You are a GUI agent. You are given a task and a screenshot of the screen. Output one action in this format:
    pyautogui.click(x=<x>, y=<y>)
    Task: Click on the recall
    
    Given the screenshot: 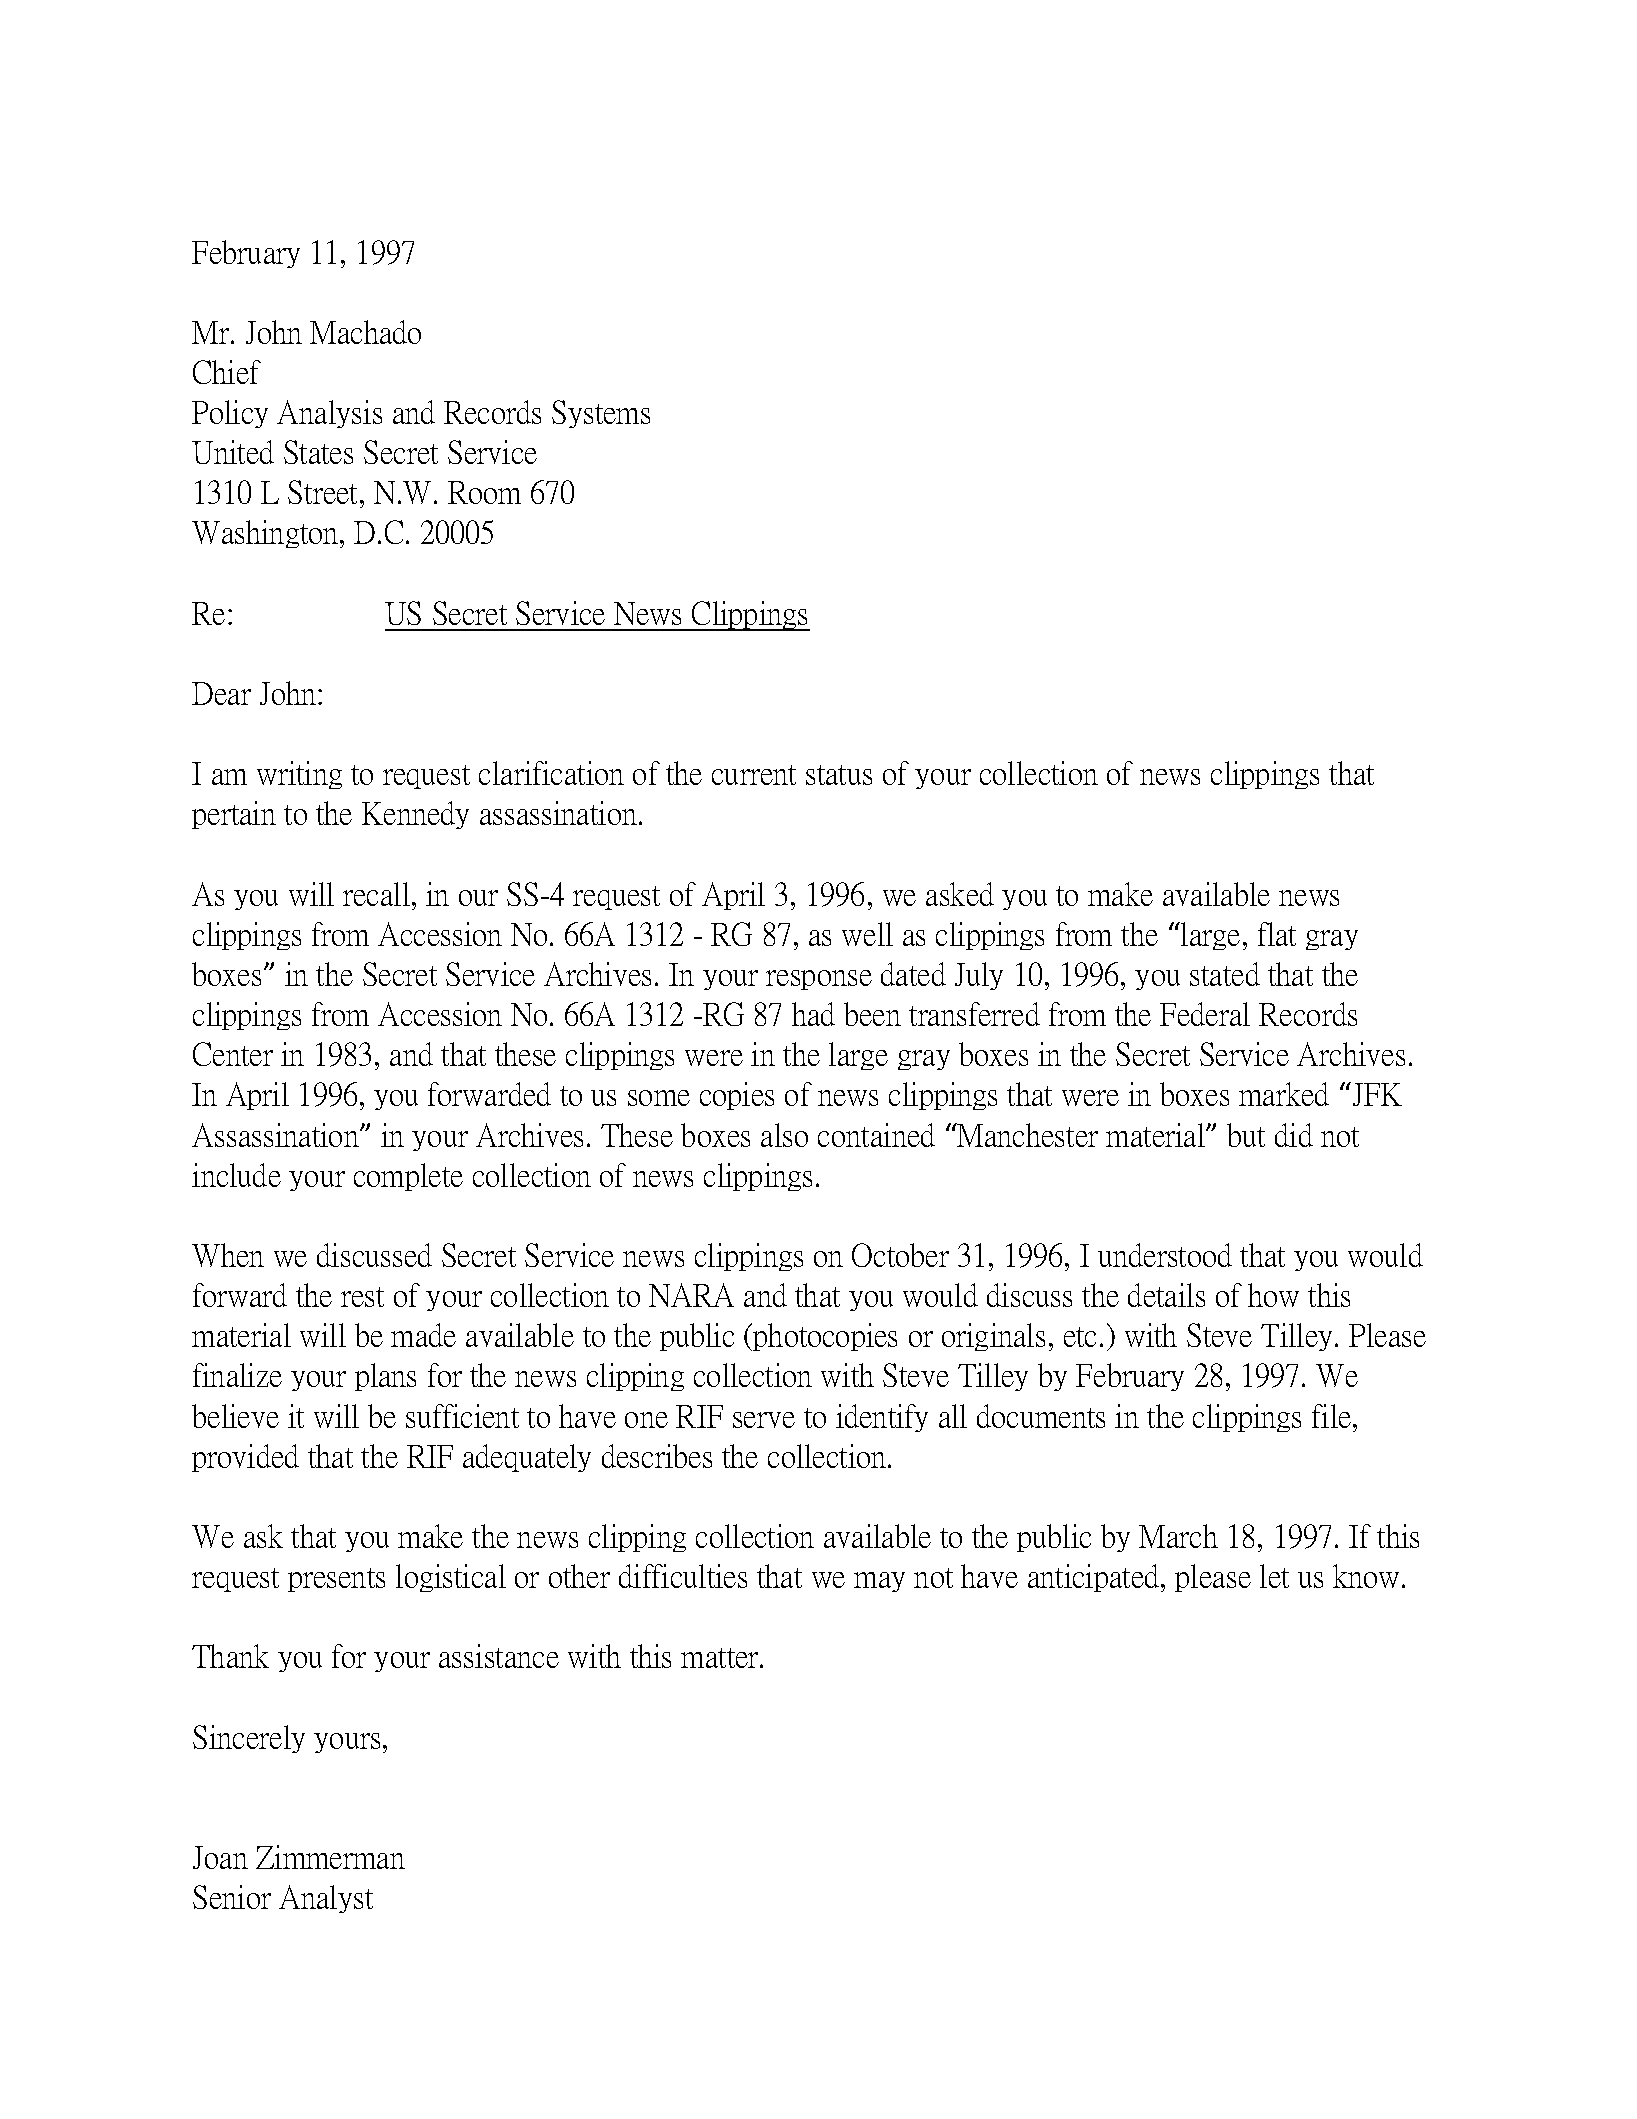 What is the action you would take?
    pyautogui.click(x=376, y=894)
